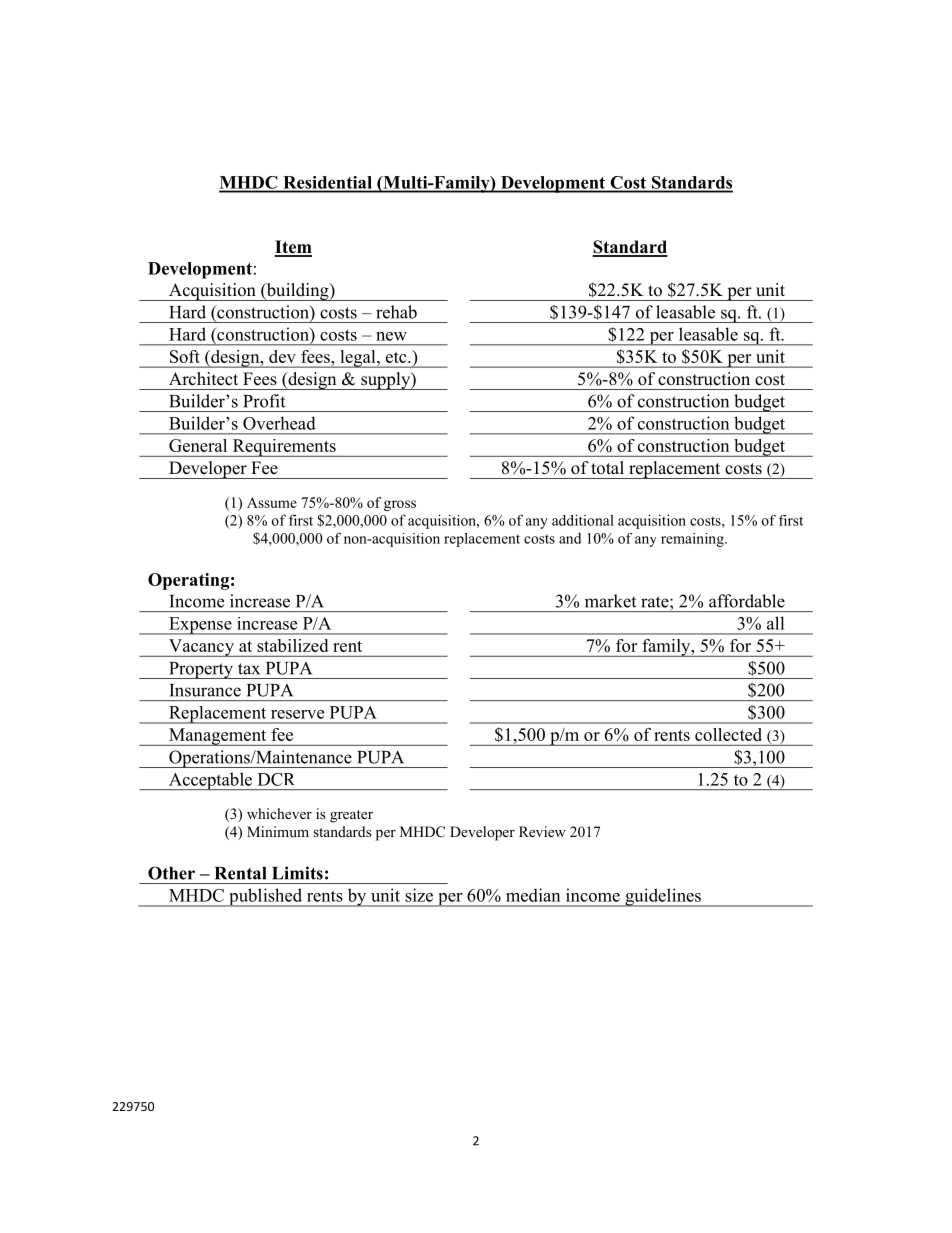 The image size is (952, 1233). What do you see at coordinates (391, 336) in the document?
I see `new` at bounding box center [391, 336].
